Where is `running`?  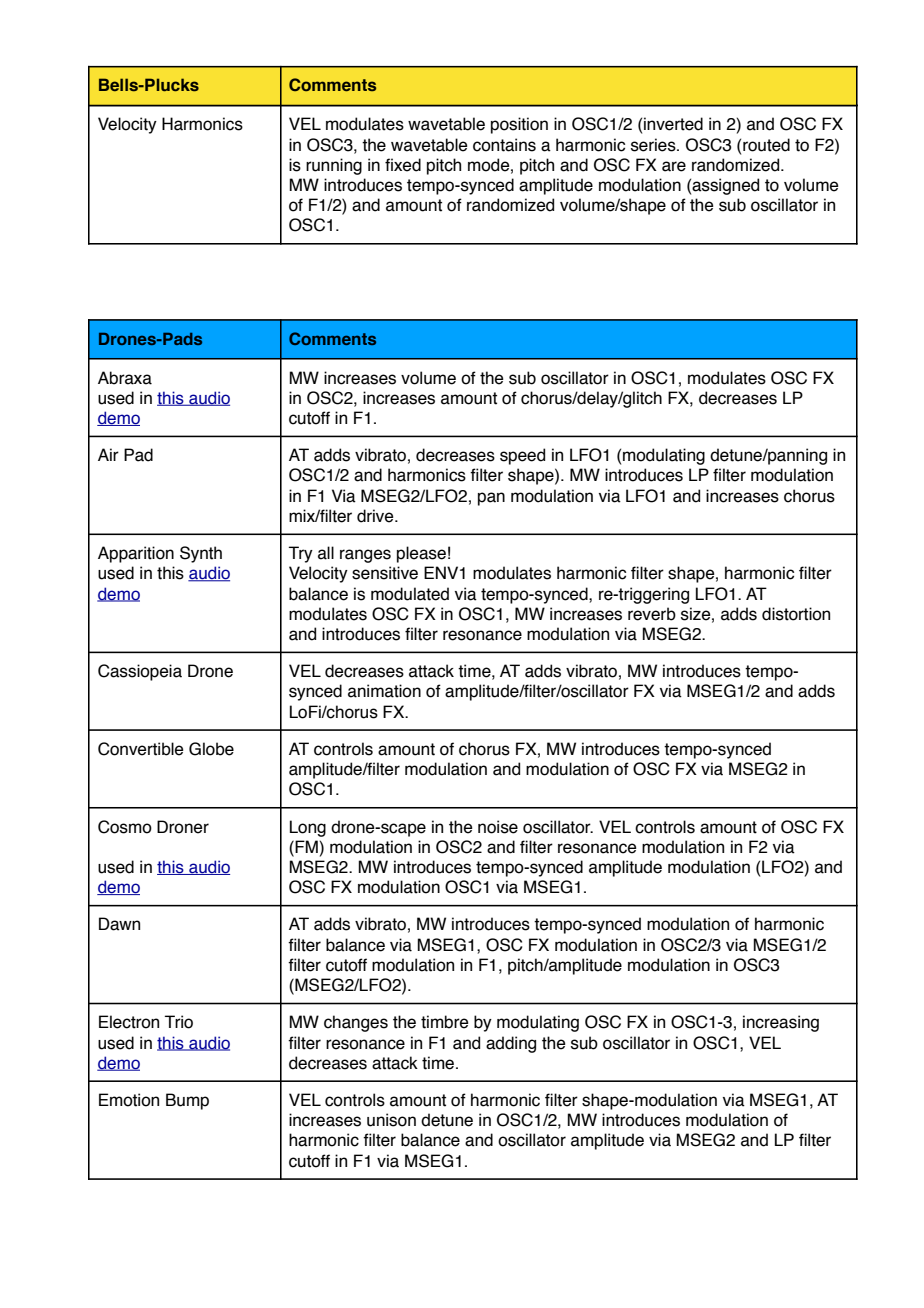 running is located at coordinates (334, 166).
